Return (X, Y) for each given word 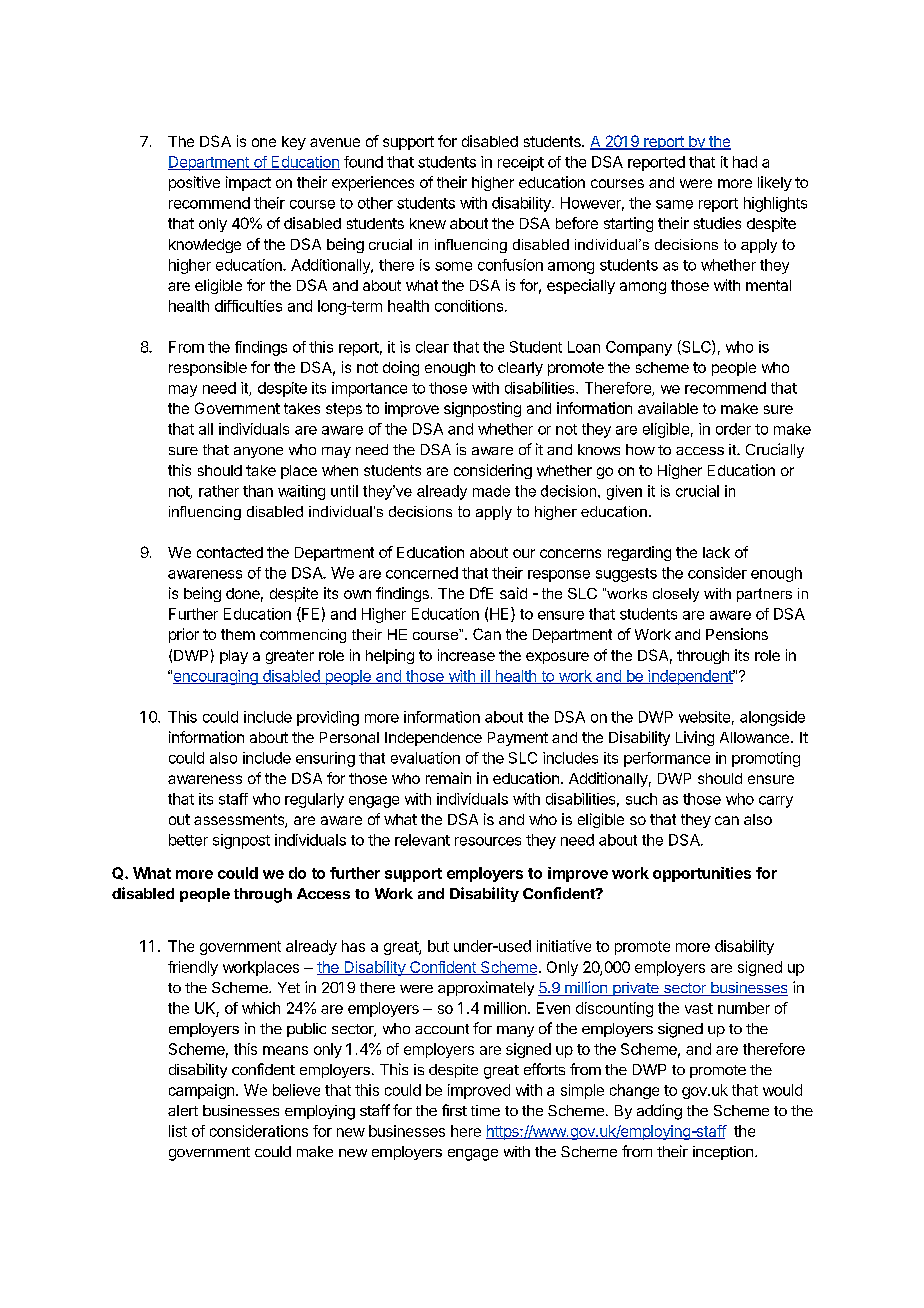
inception (723, 1153)
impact (248, 183)
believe (296, 1090)
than (258, 491)
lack (716, 552)
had (745, 162)
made (491, 491)
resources (488, 841)
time (485, 1110)
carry (776, 802)
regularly (314, 800)
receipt (521, 163)
